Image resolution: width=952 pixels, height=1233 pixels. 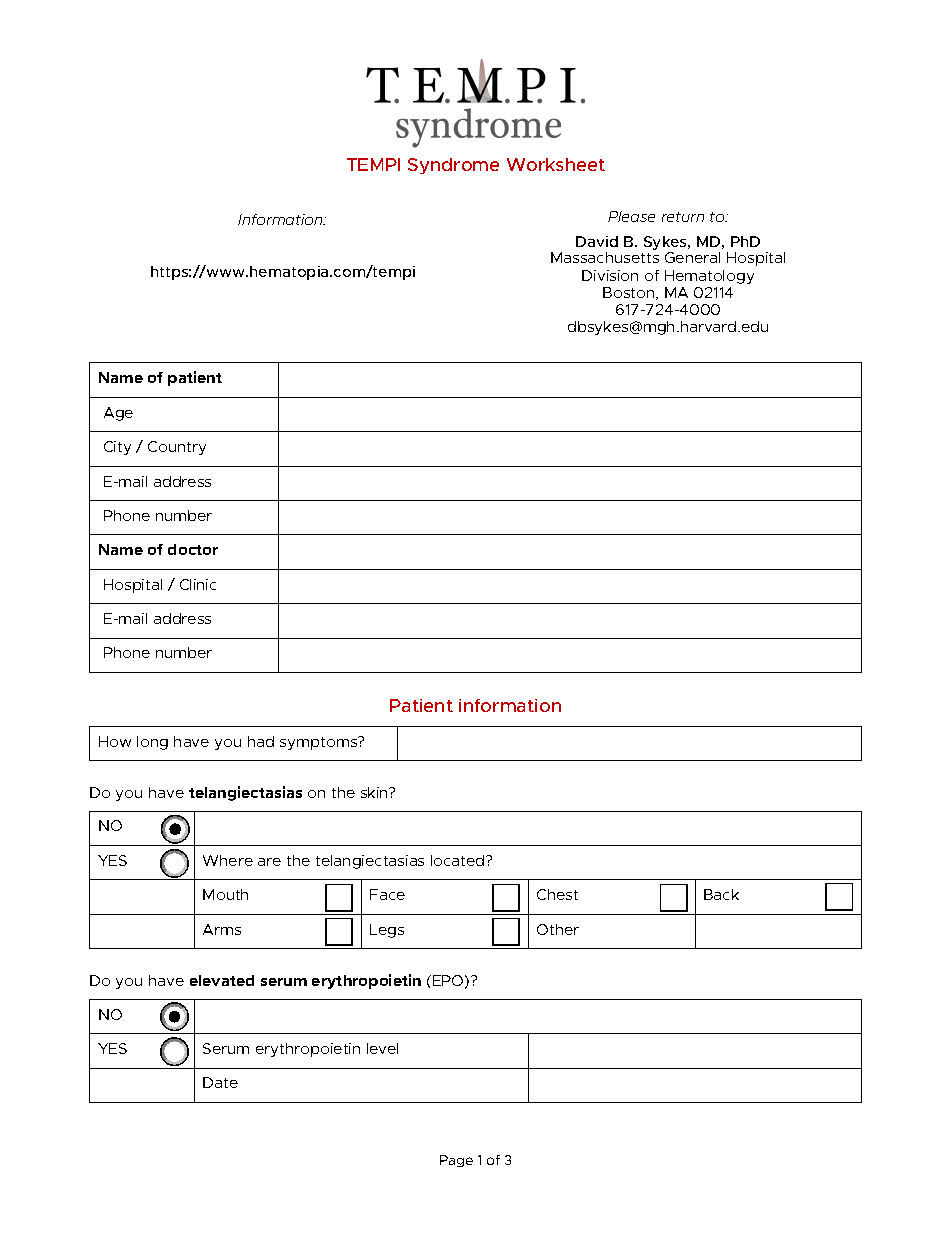 I want to click on Please, so click(x=631, y=216).
